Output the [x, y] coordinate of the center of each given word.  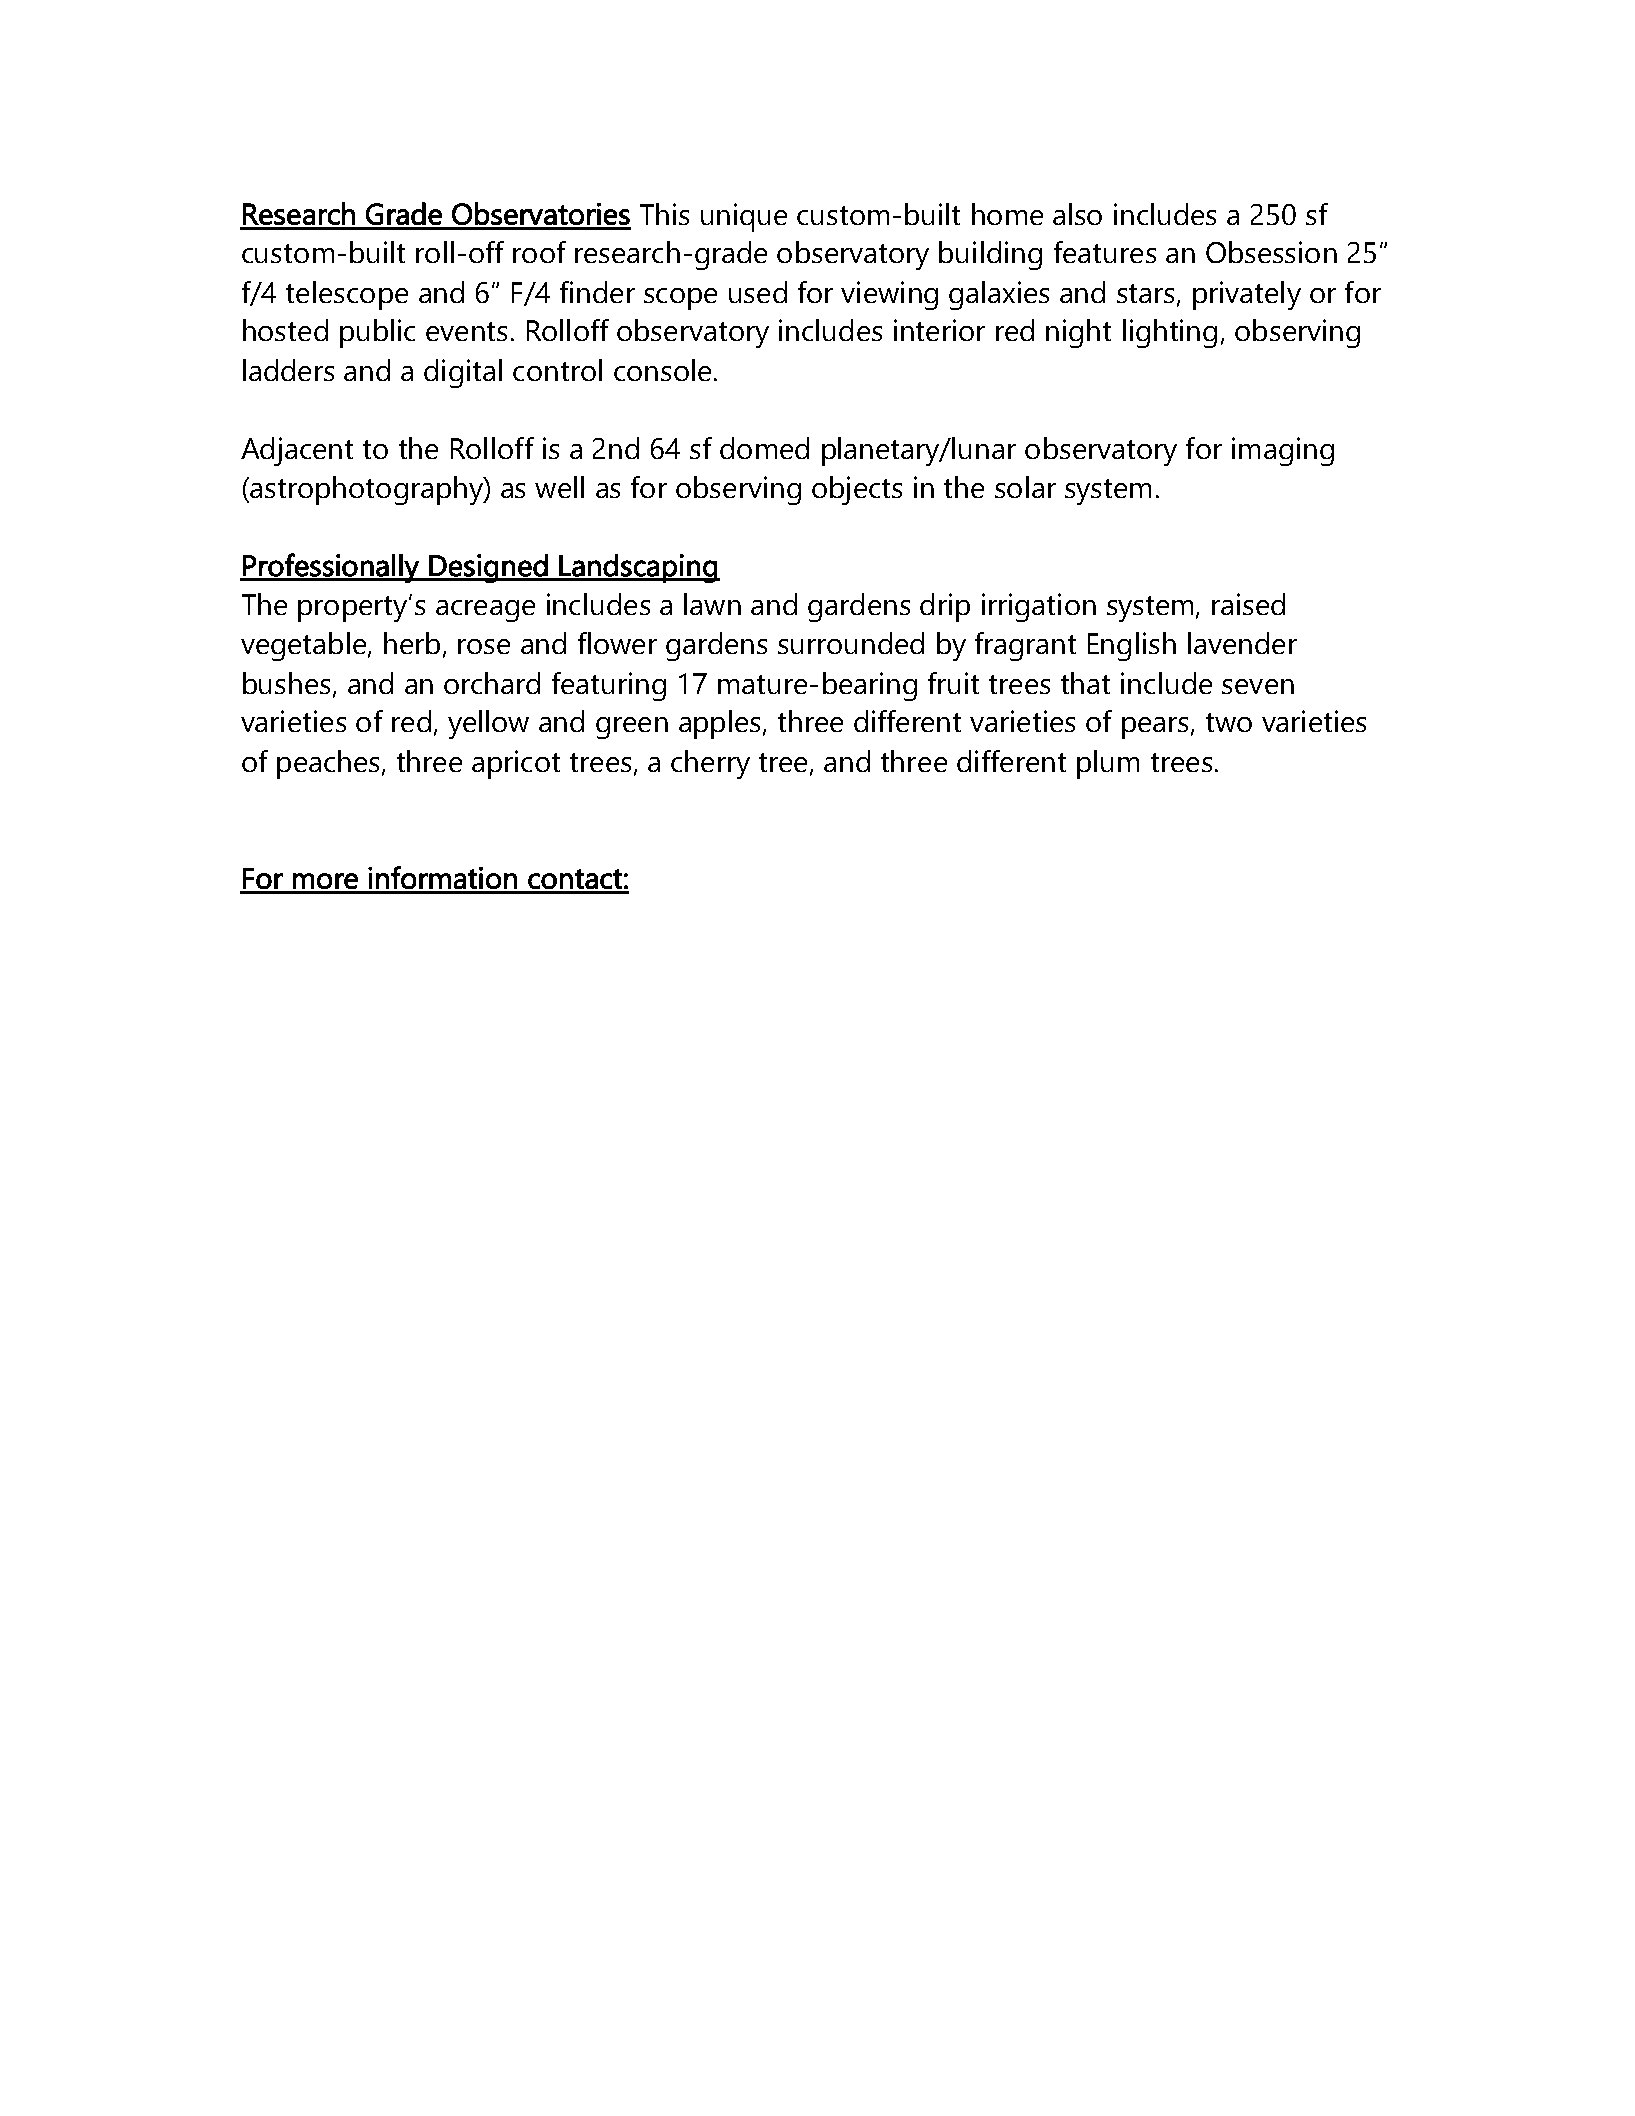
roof [539, 252]
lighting [1170, 333]
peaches [328, 764]
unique [744, 217]
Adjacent [297, 451]
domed [764, 448]
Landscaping [638, 568]
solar [1025, 487]
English [1132, 646]
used [758, 292]
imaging [1283, 451]
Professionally [331, 568]
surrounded [851, 643]
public [377, 333]
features [1105, 252]
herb [412, 643]
